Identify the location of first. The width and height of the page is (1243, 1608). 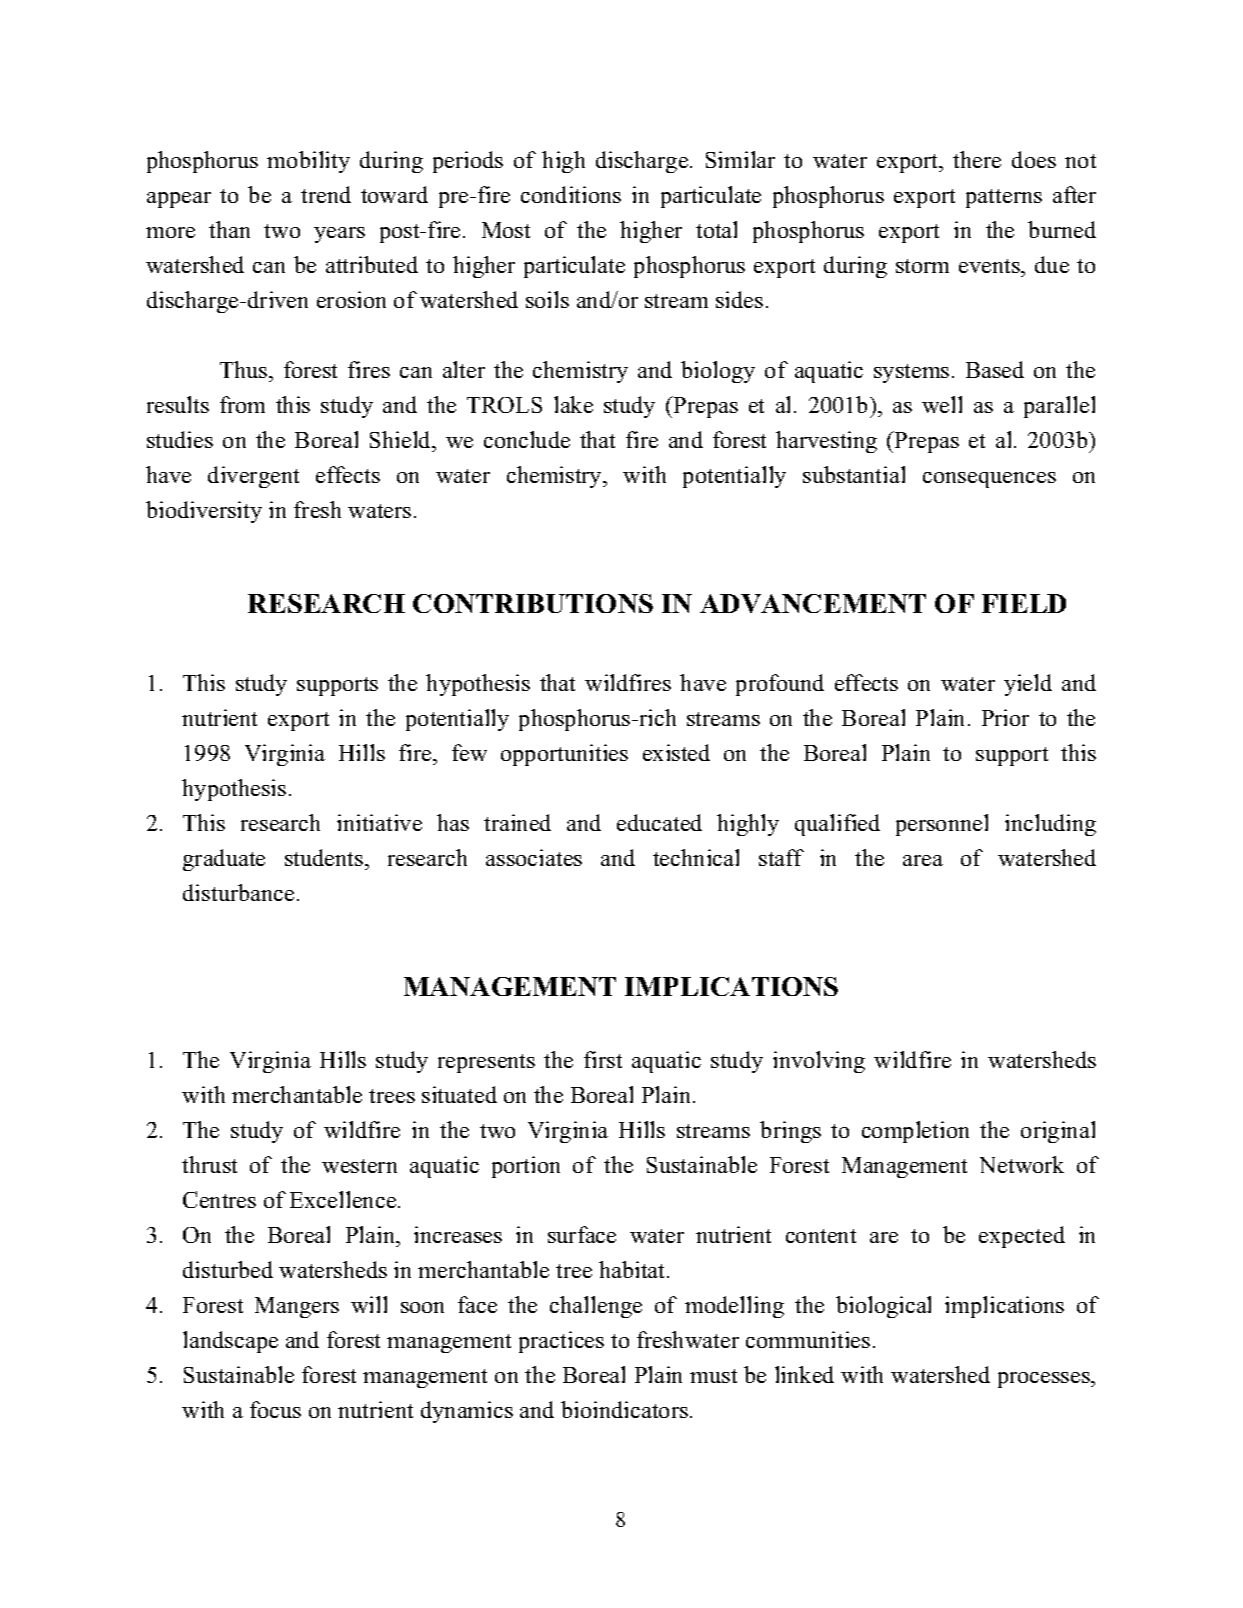
(603, 1059).
